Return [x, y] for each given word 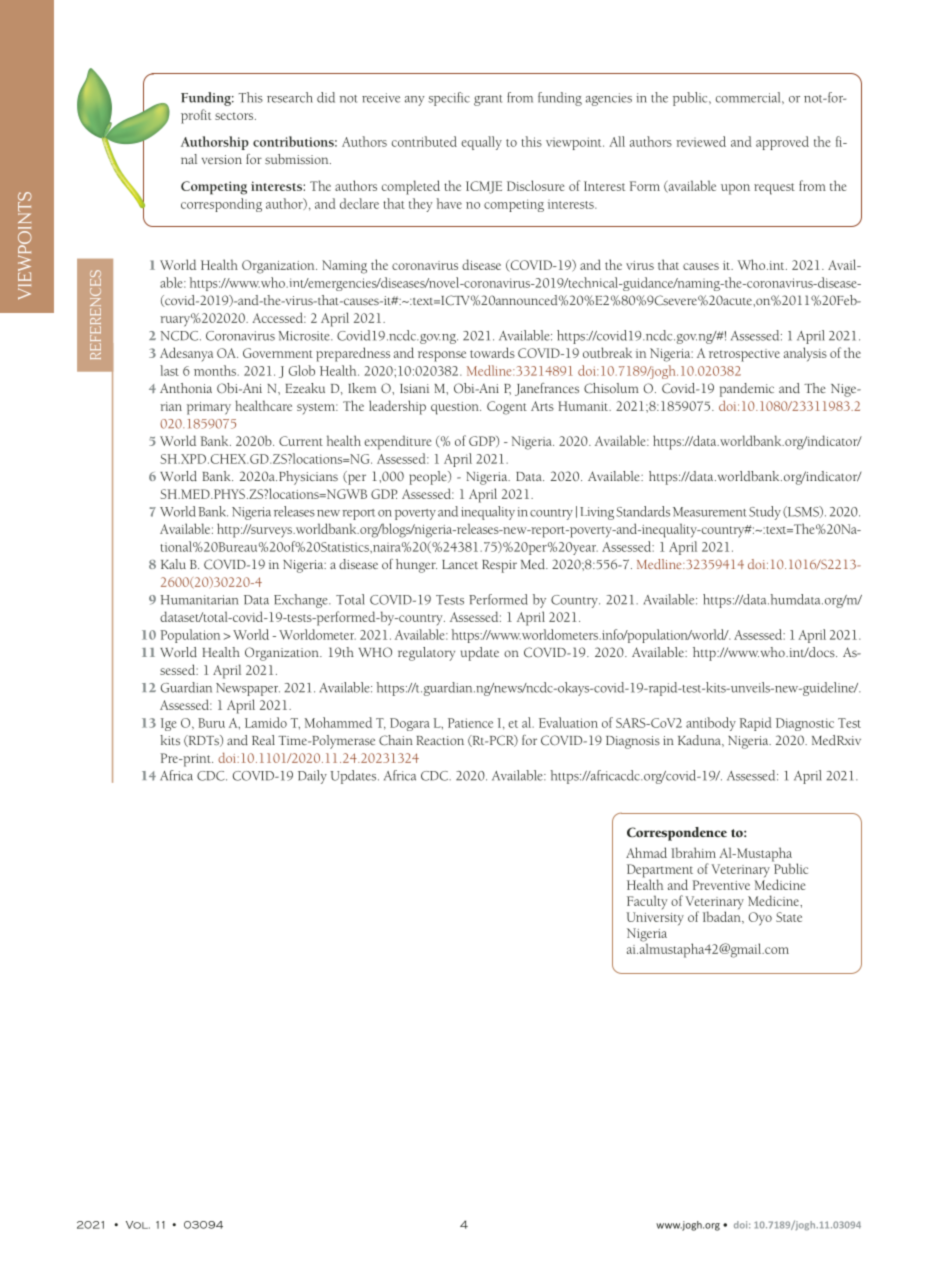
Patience [470, 723]
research [290, 97]
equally [481, 143]
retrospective [744, 355]
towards [492, 352]
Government [278, 353]
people [429, 478]
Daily [312, 777]
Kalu [173, 564]
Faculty [647, 902]
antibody [711, 724]
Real [263, 740]
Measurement [709, 512]
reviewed [701, 141]
